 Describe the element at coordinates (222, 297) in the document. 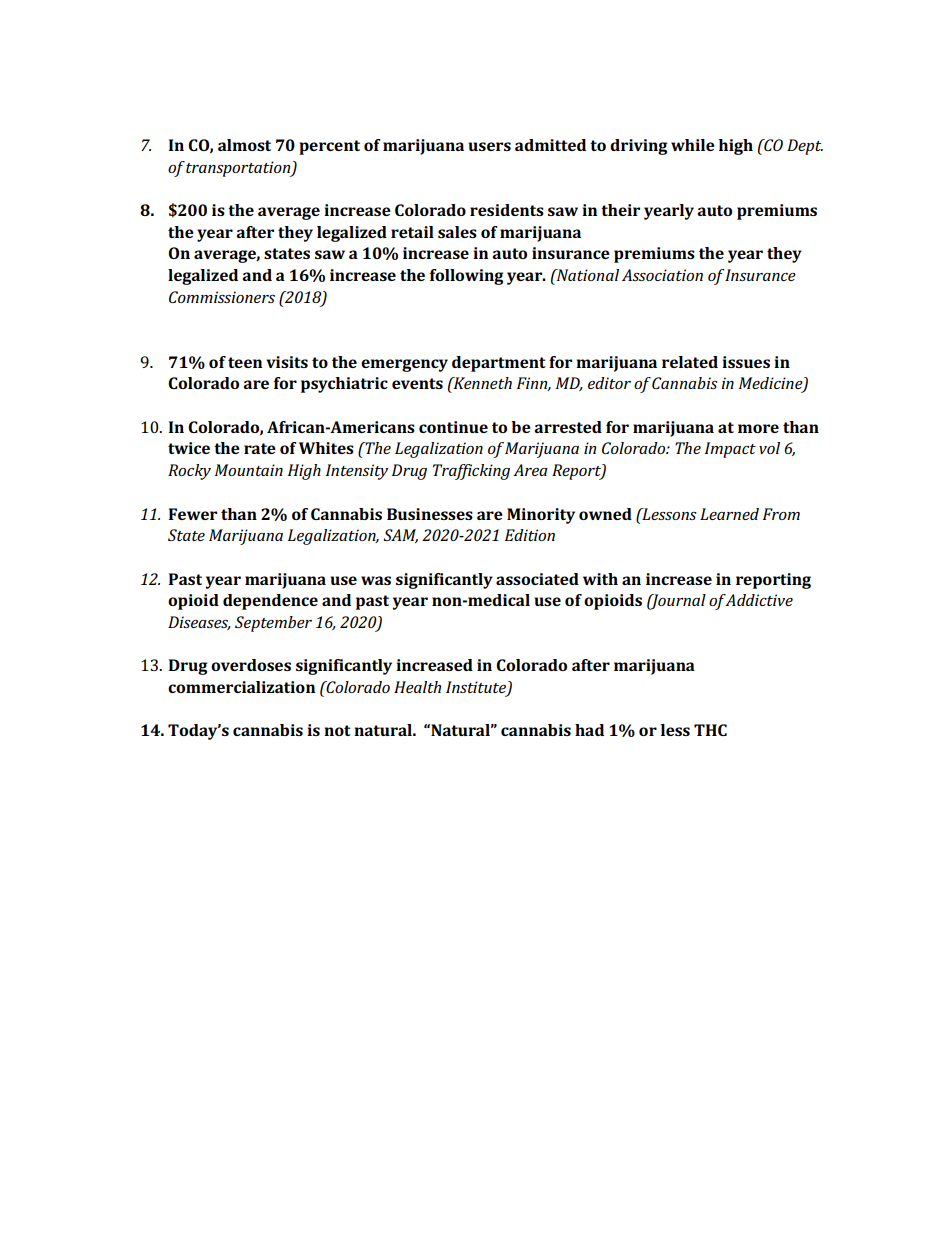

I see `Commissioners` at that location.
